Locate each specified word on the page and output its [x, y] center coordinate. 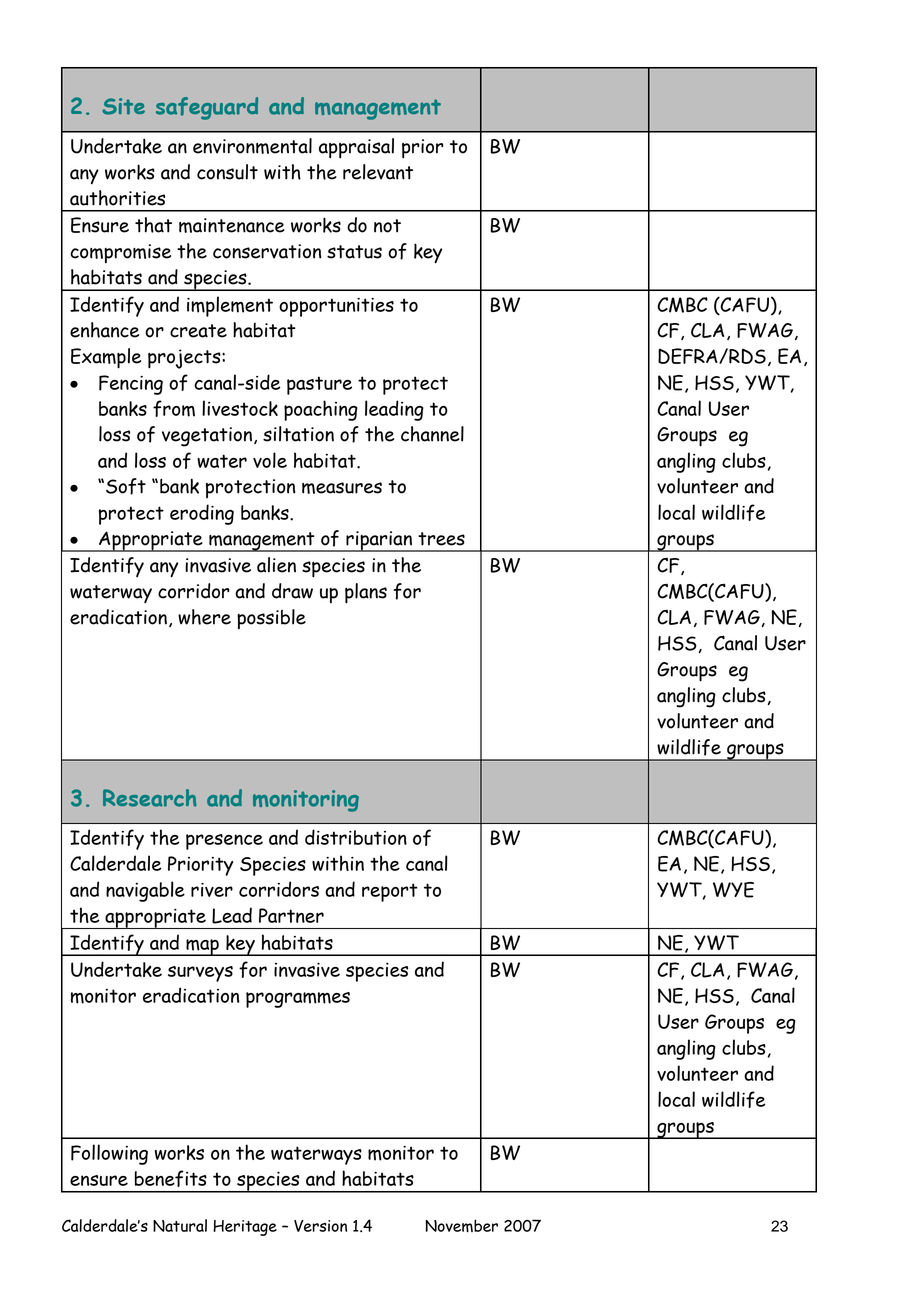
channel [432, 434]
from [174, 408]
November [461, 1225]
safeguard [207, 108]
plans [366, 593]
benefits [171, 1178]
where [204, 617]
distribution [356, 837]
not [387, 226]
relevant [378, 172]
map [202, 947]
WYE [733, 890]
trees [441, 539]
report [390, 892]
